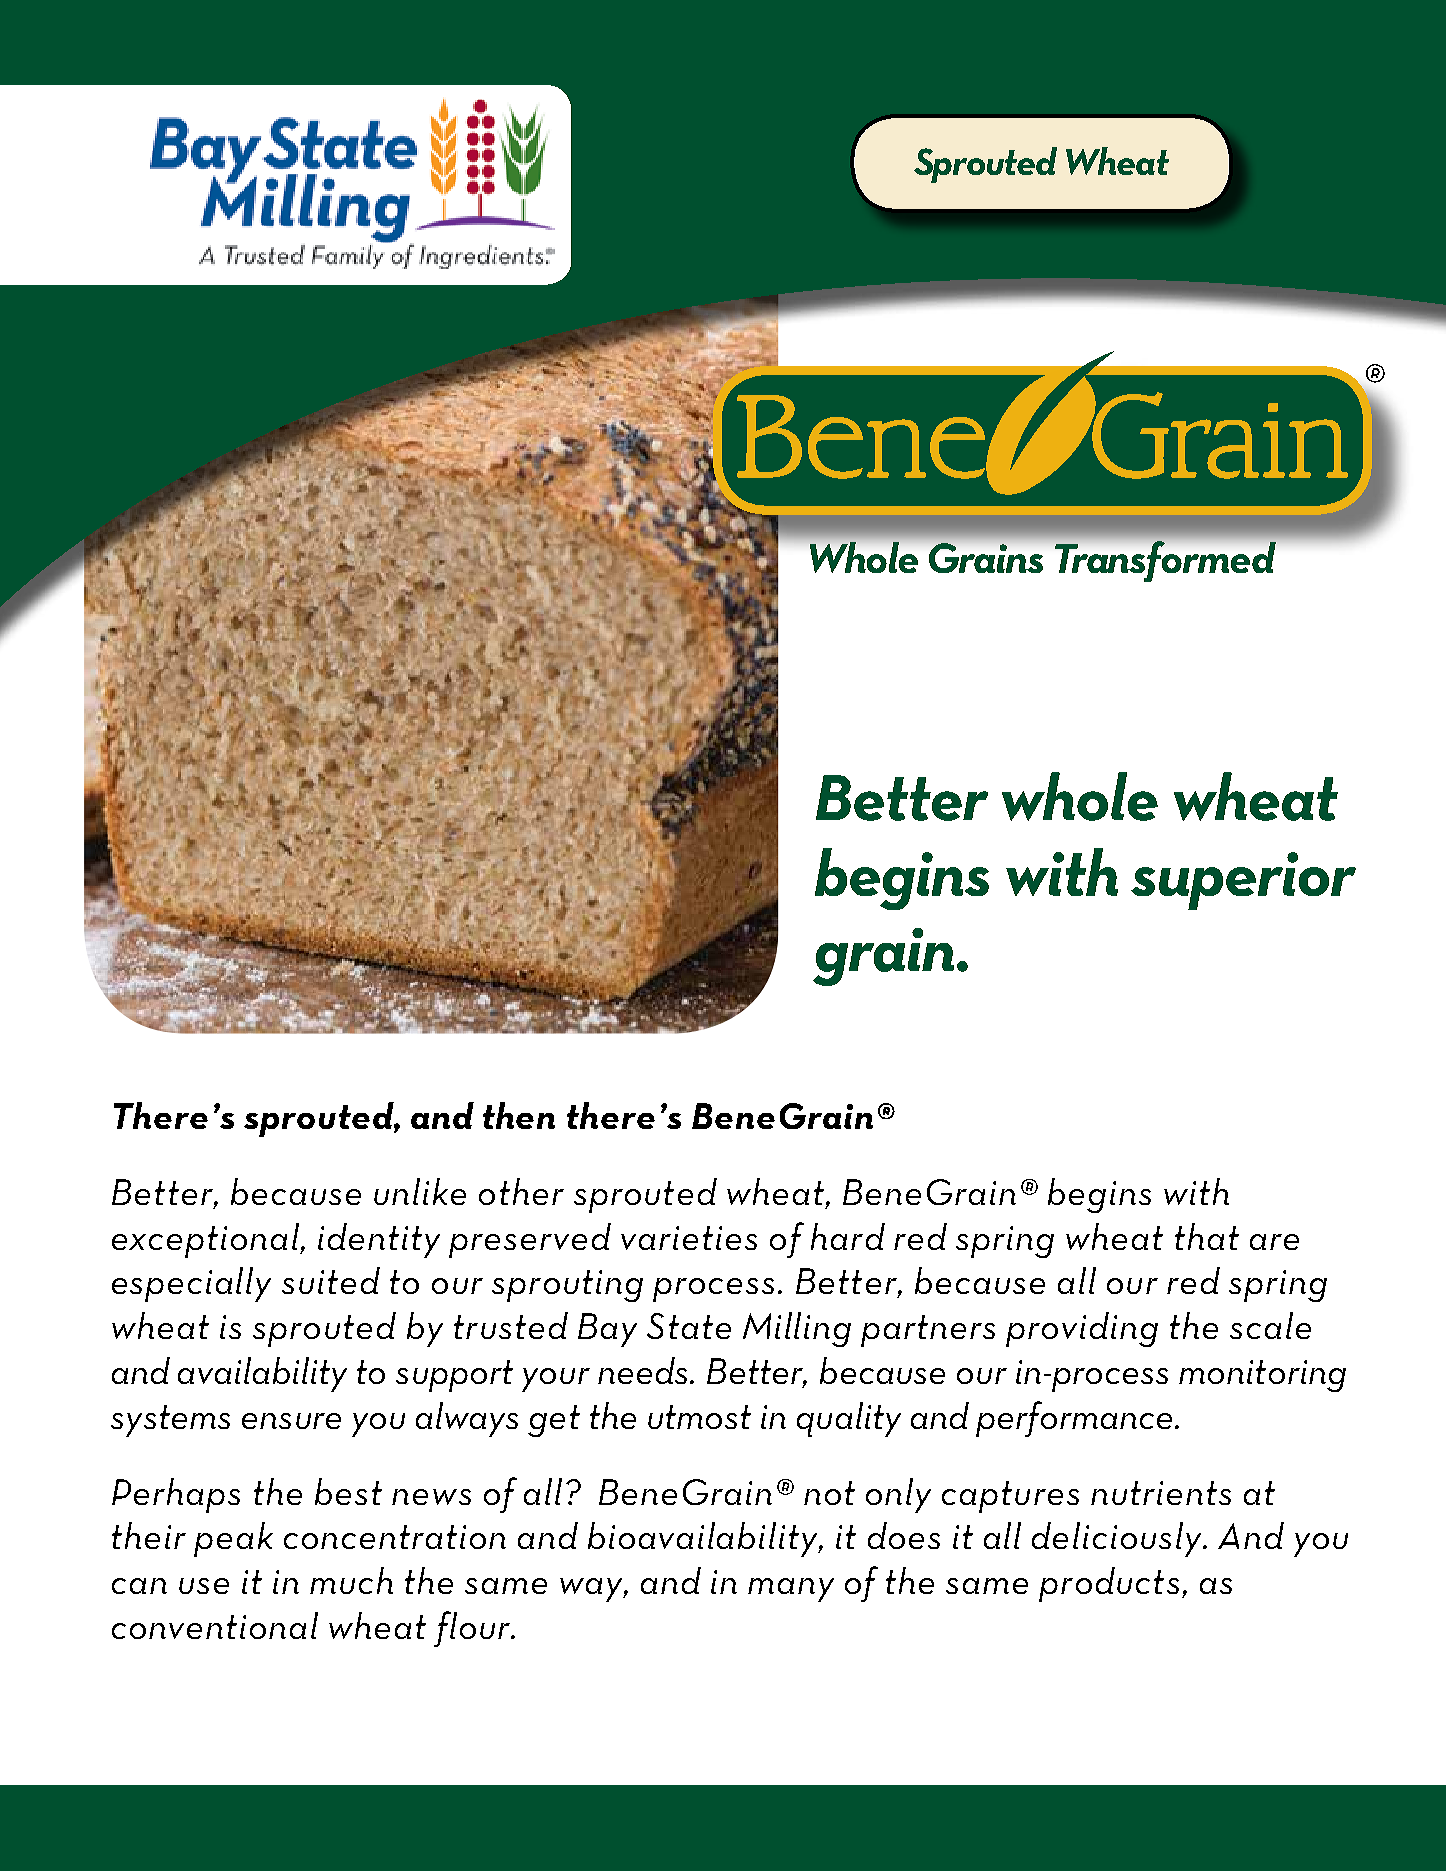 Image resolution: width=1446 pixels, height=1871 pixels. I want to click on superior, so click(1243, 881).
